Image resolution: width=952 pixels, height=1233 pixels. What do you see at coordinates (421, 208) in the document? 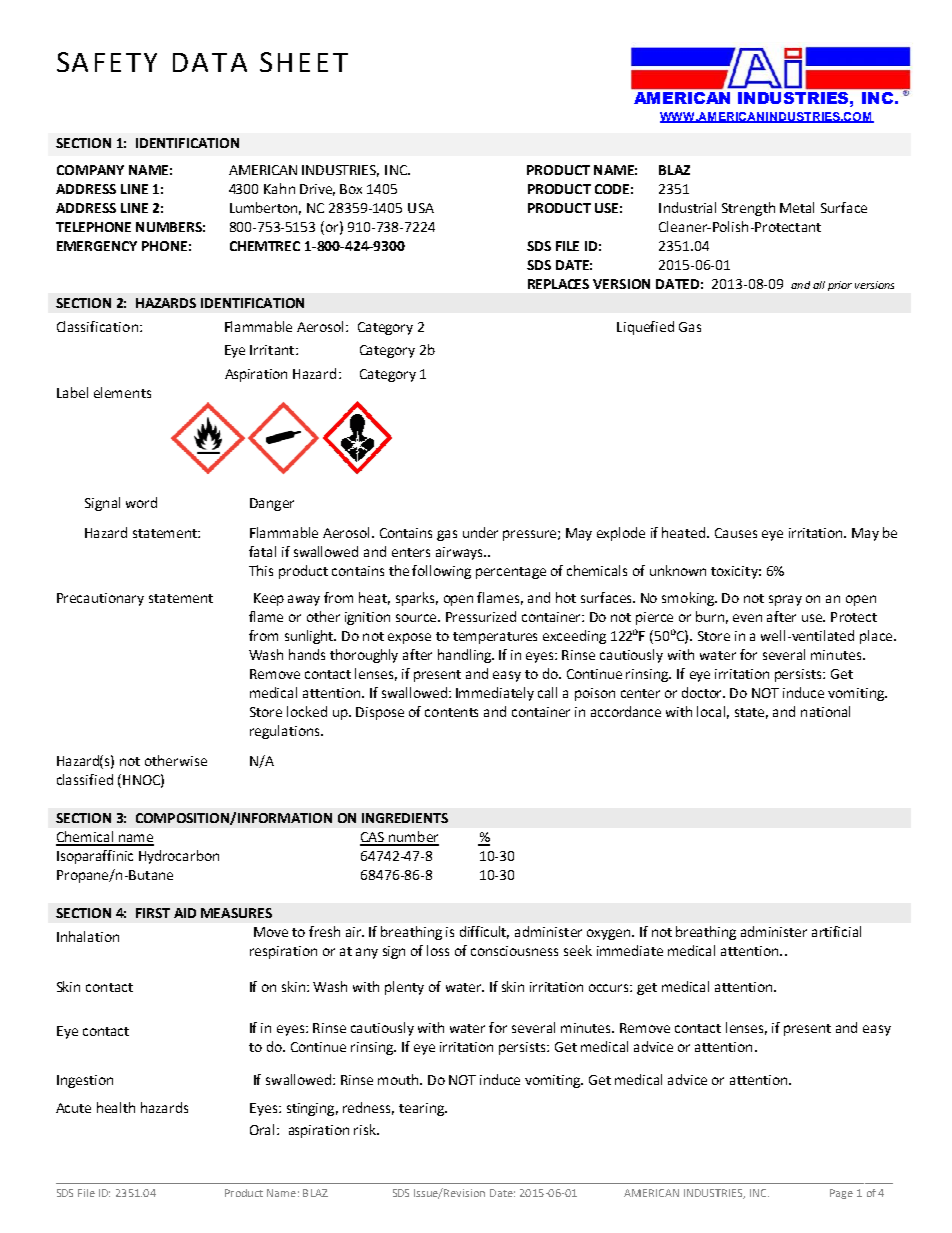
I see `USA` at bounding box center [421, 208].
